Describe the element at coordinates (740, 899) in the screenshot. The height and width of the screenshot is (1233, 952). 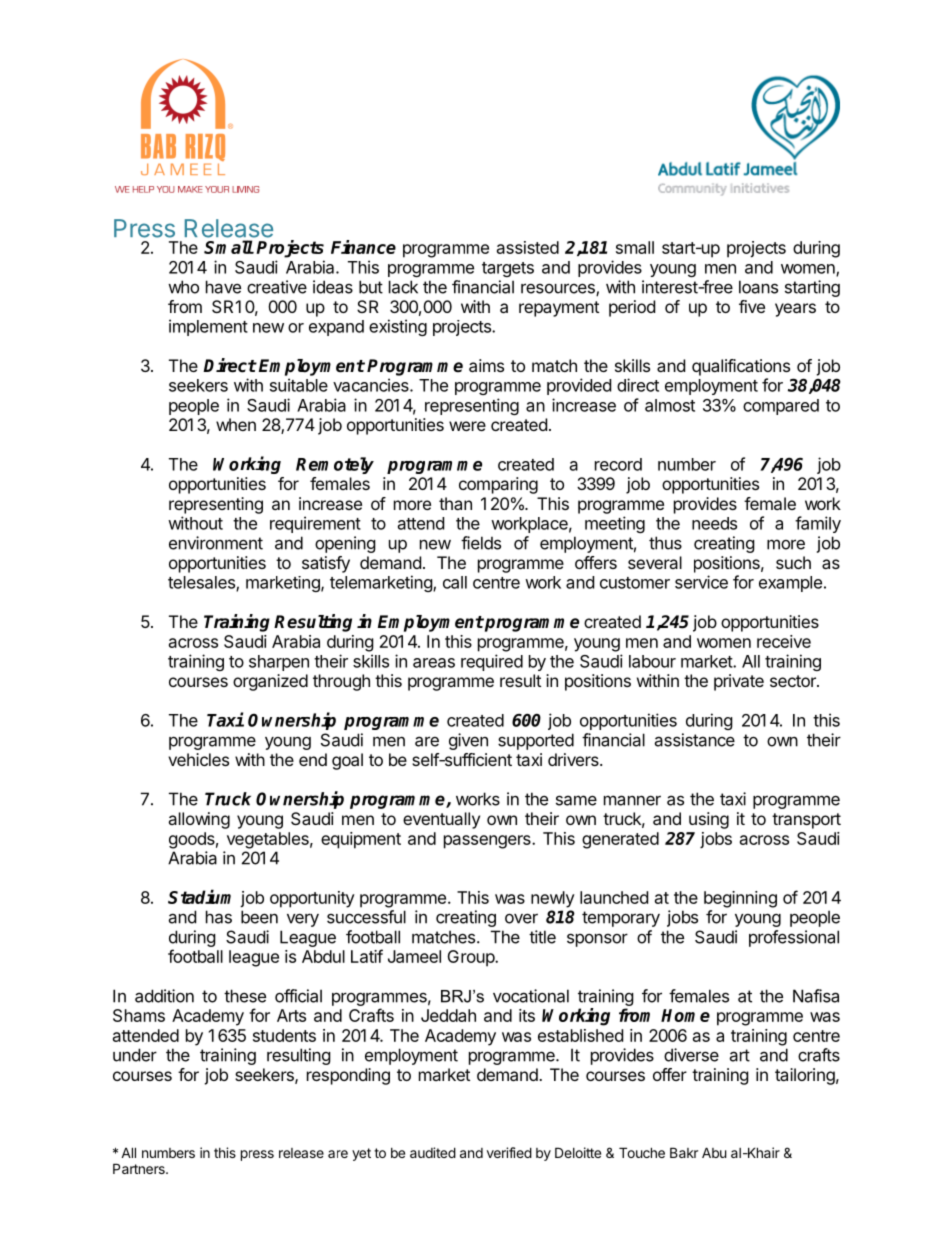
I see `beginning` at that location.
